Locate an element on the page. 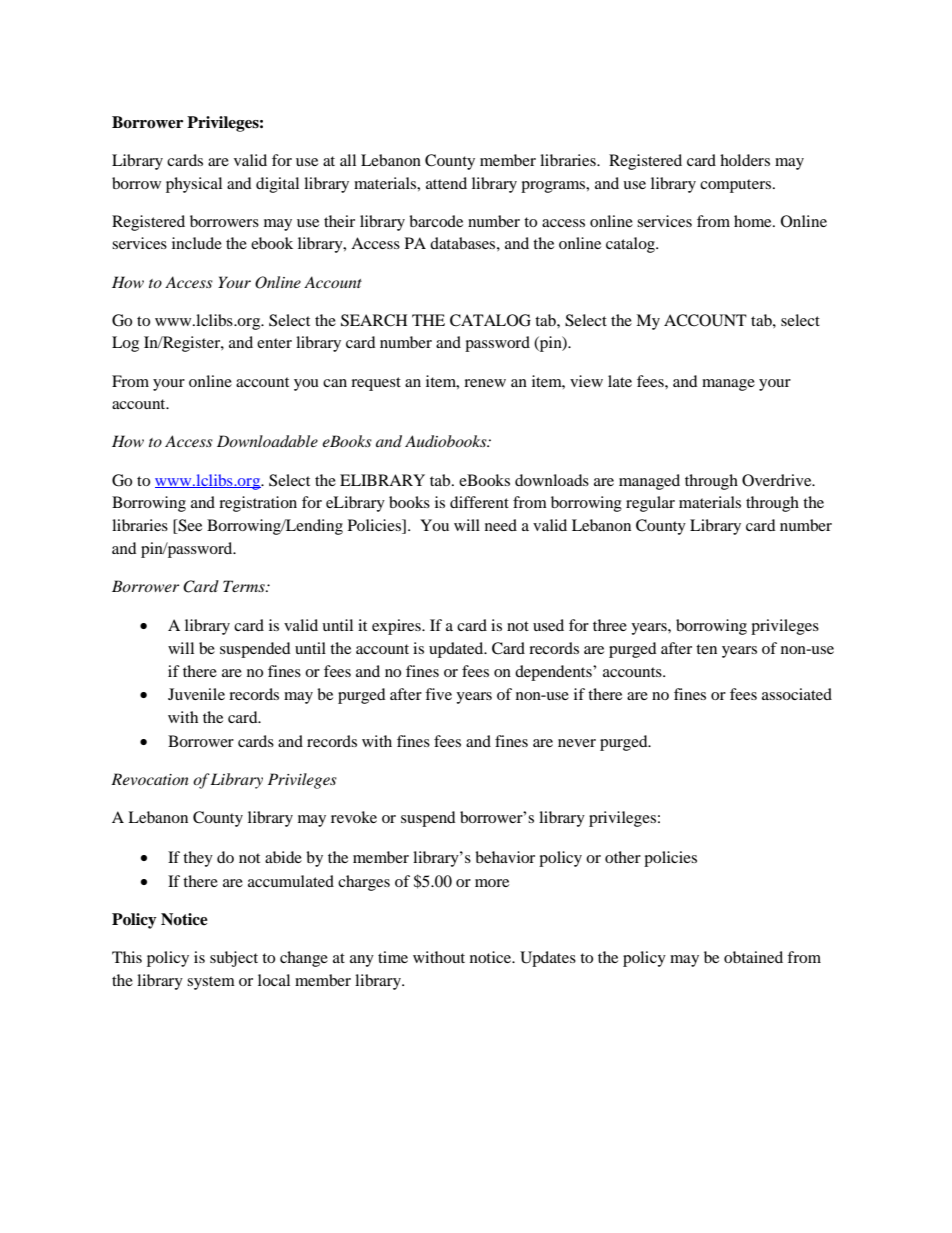  different is located at coordinates (479, 502).
